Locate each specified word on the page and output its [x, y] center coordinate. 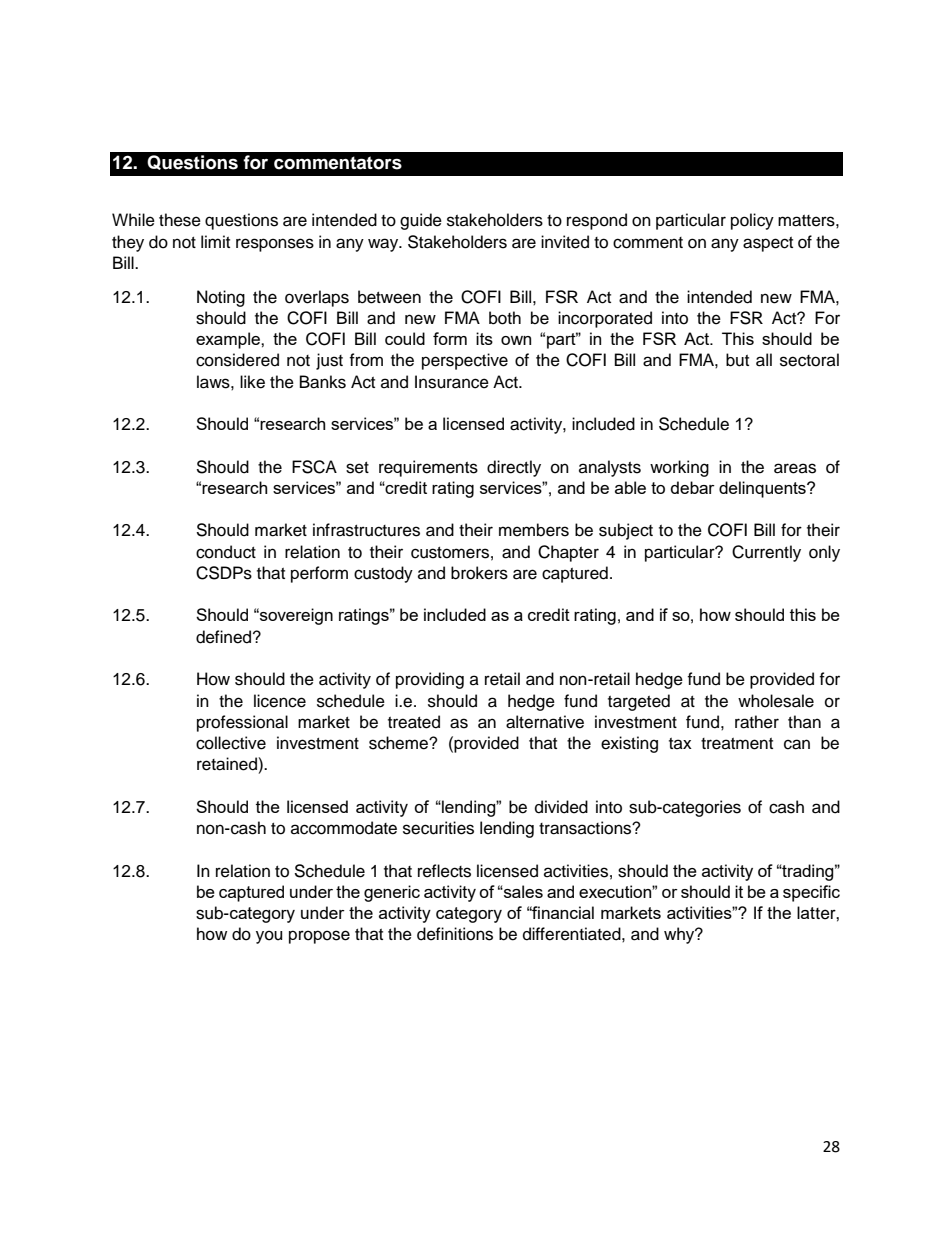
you [269, 937]
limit [215, 241]
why [680, 935]
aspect [768, 244]
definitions [455, 934]
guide [421, 221]
